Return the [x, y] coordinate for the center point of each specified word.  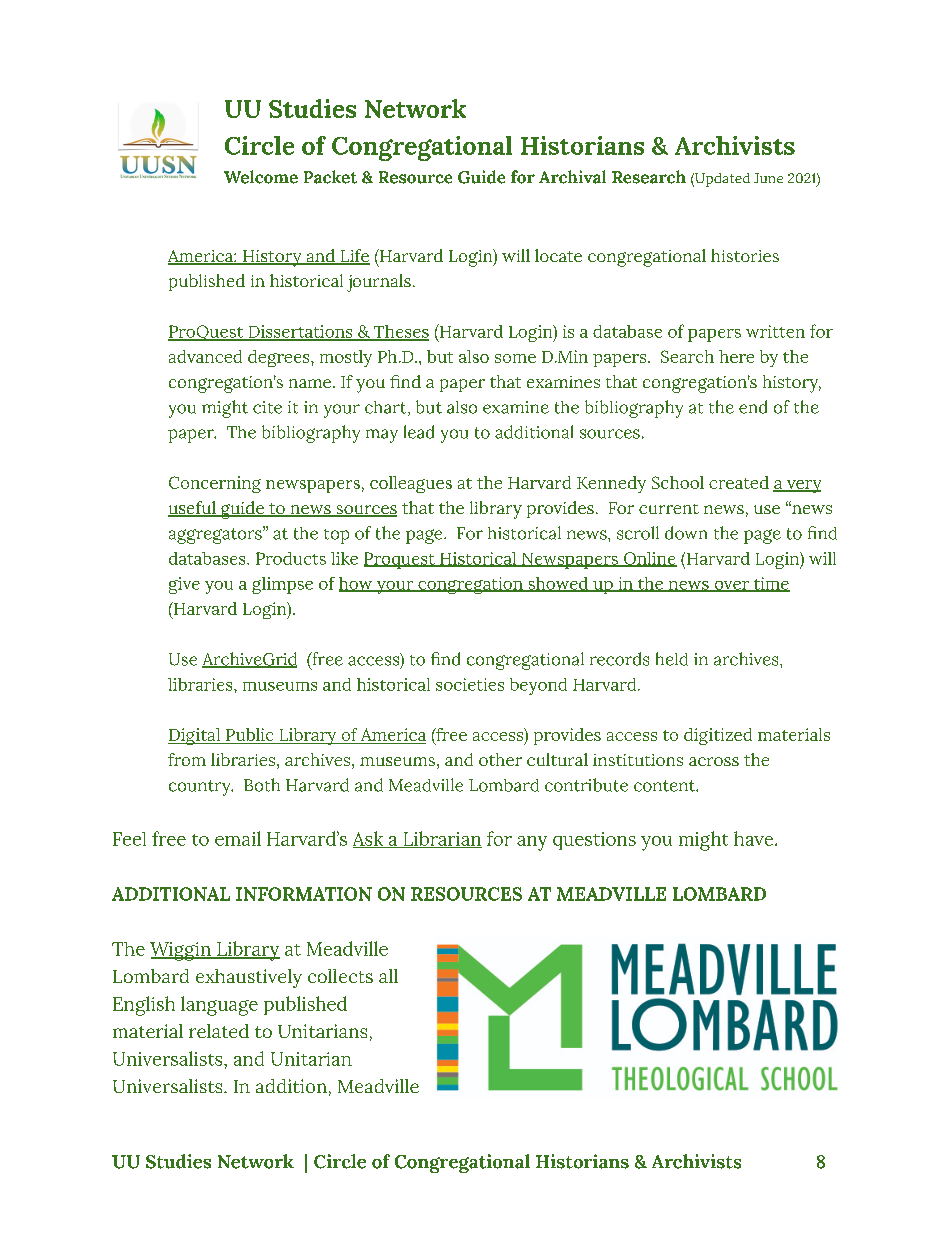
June [768, 178]
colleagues [411, 484]
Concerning [215, 484]
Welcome [261, 177]
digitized [718, 736]
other [500, 759]
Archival [572, 177]
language [219, 1006]
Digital [195, 736]
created [739, 482]
